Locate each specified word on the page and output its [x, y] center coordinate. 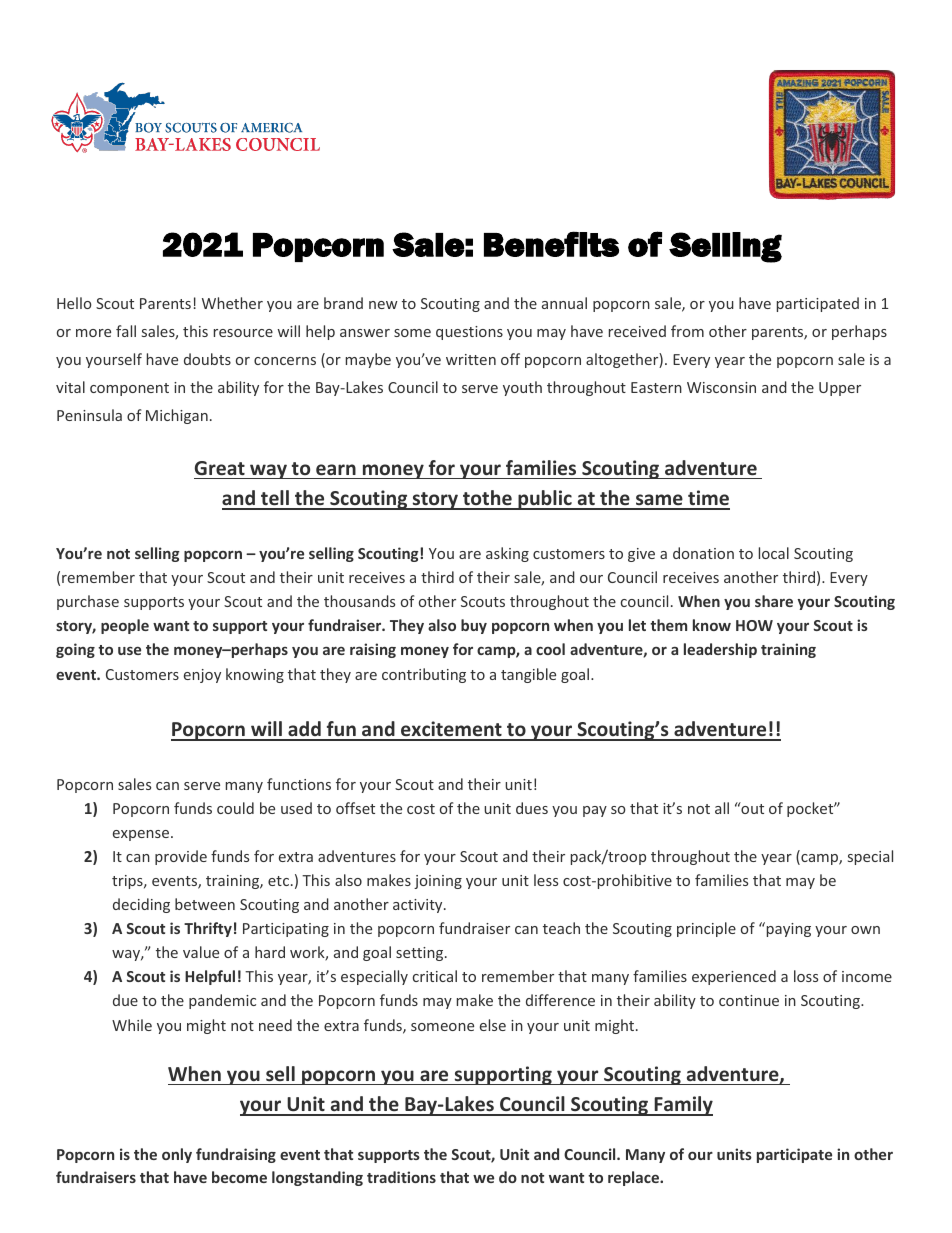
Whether [232, 303]
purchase [88, 602]
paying [787, 929]
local [774, 553]
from [687, 331]
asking [507, 554]
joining [438, 882]
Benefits [551, 244]
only [177, 1155]
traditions [401, 1177]
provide [181, 857]
